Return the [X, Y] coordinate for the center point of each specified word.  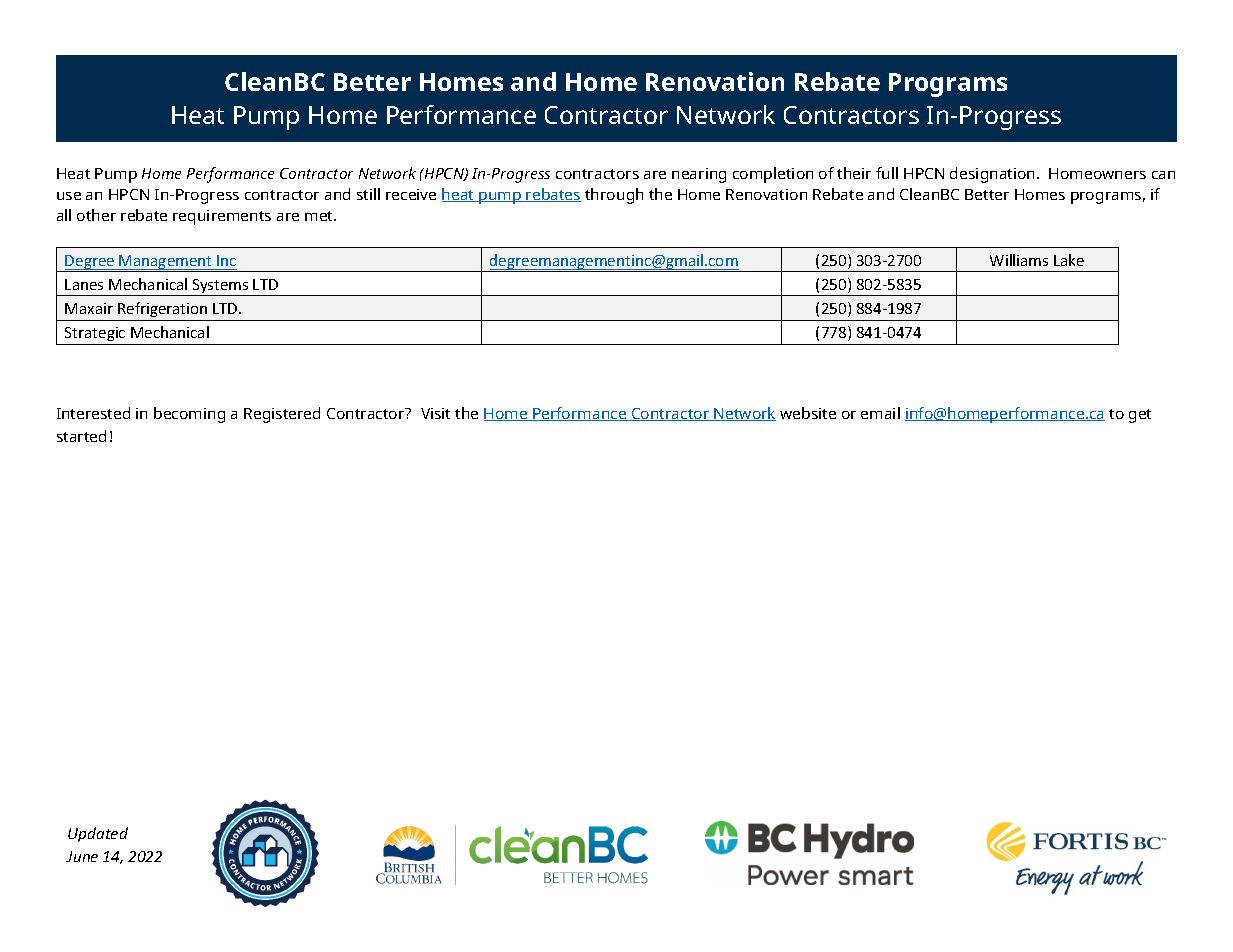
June [82, 856]
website [808, 413]
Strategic [95, 334]
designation [994, 175]
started [81, 436]
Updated [98, 834]
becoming [189, 415]
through [614, 196]
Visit [435, 413]
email [880, 413]
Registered [282, 415]
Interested [93, 413]
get [1140, 416]
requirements [222, 217]
